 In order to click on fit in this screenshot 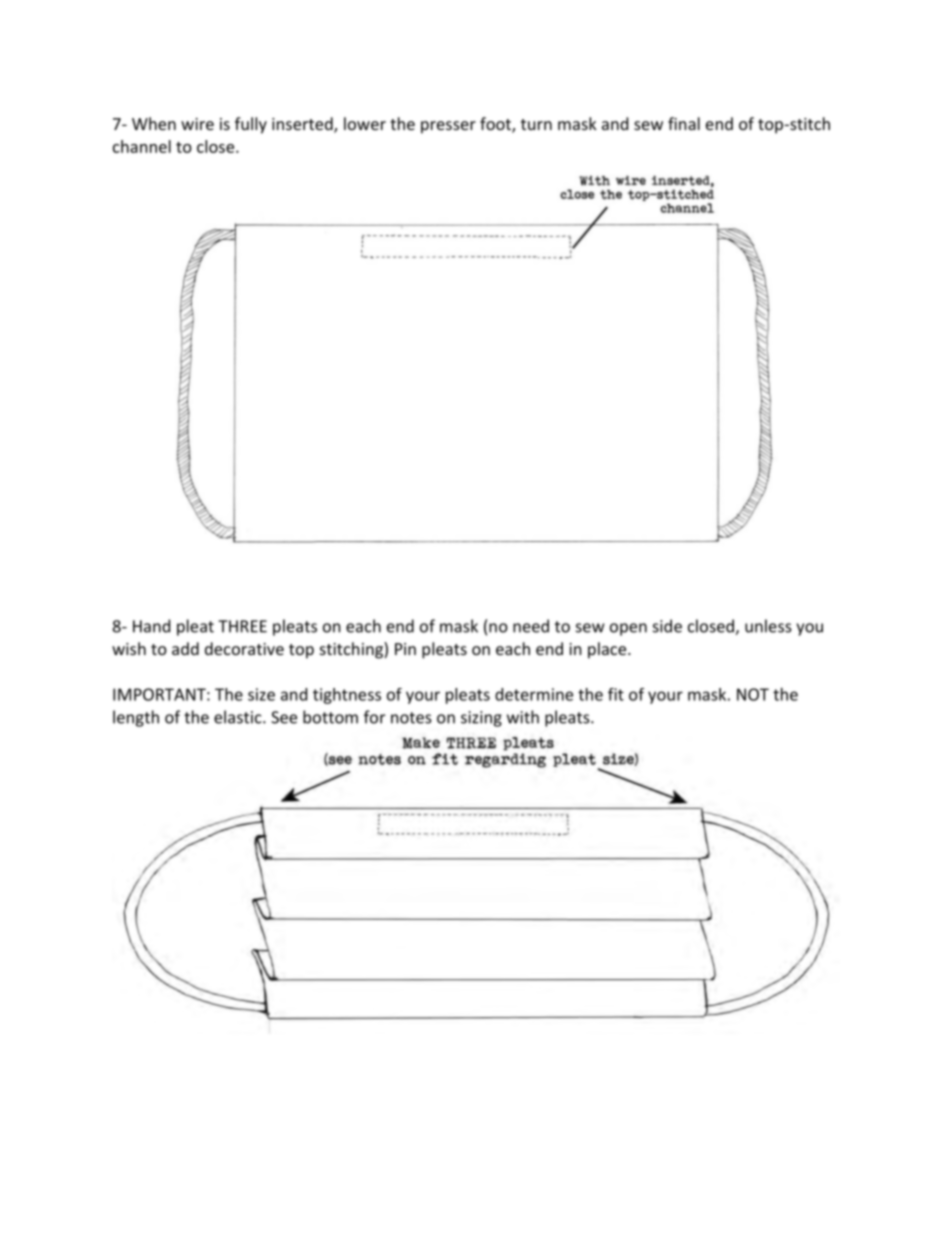, I will do `click(616, 694)`.
